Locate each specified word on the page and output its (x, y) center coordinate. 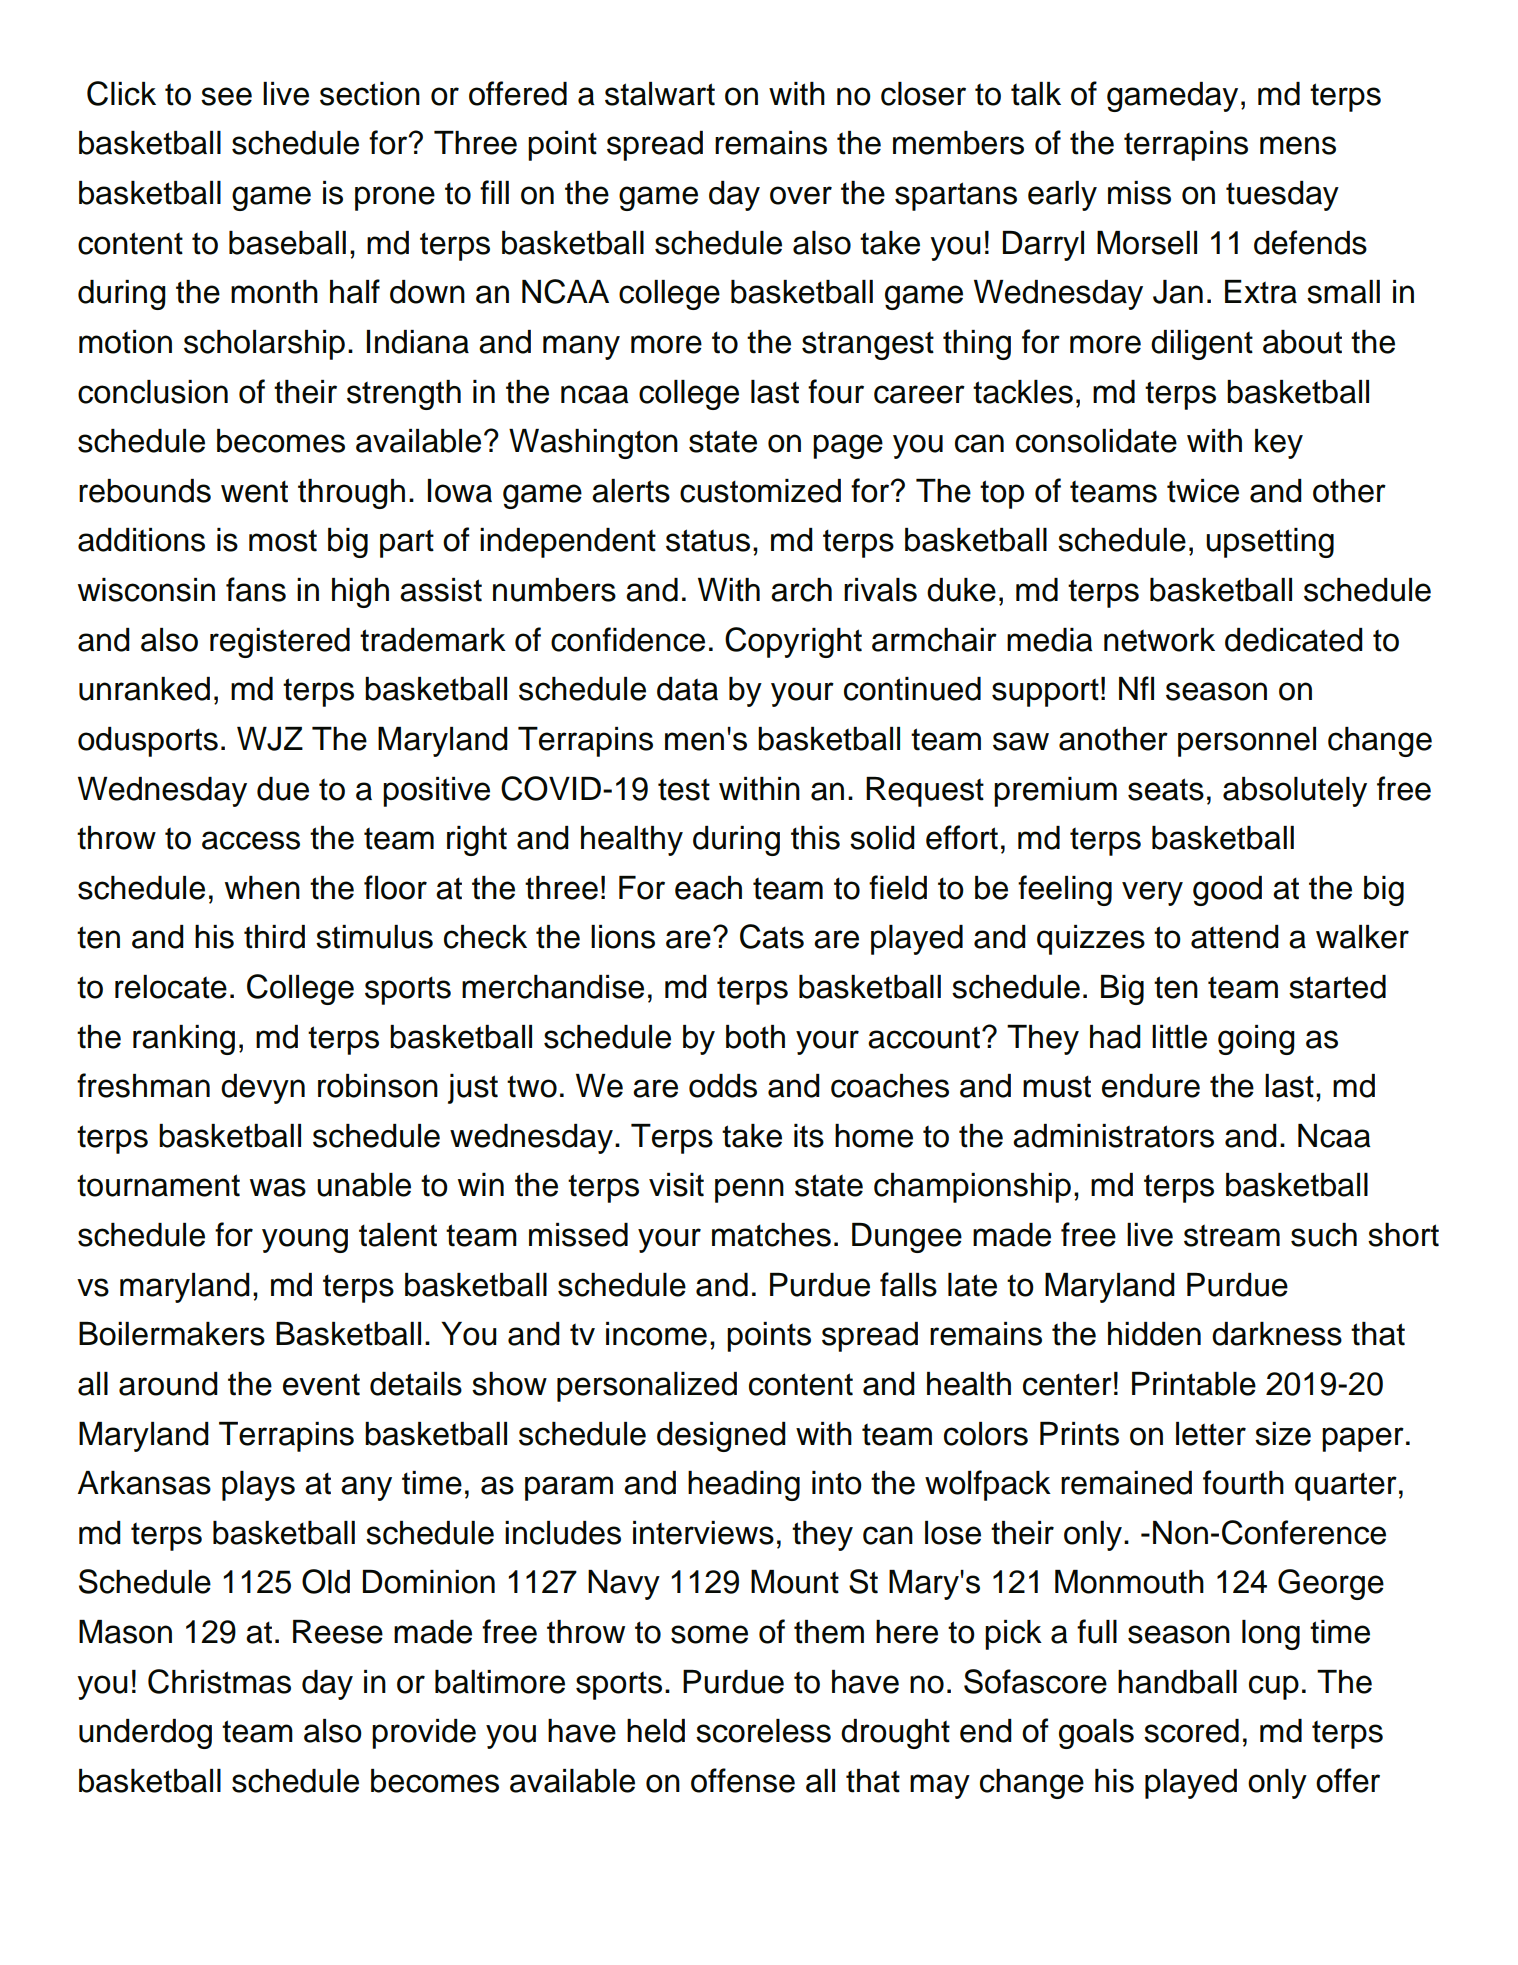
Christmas (219, 1681)
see (226, 96)
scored (1191, 1731)
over (801, 195)
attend (1235, 937)
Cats (772, 936)
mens (1298, 145)
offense (743, 1780)
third (274, 937)
